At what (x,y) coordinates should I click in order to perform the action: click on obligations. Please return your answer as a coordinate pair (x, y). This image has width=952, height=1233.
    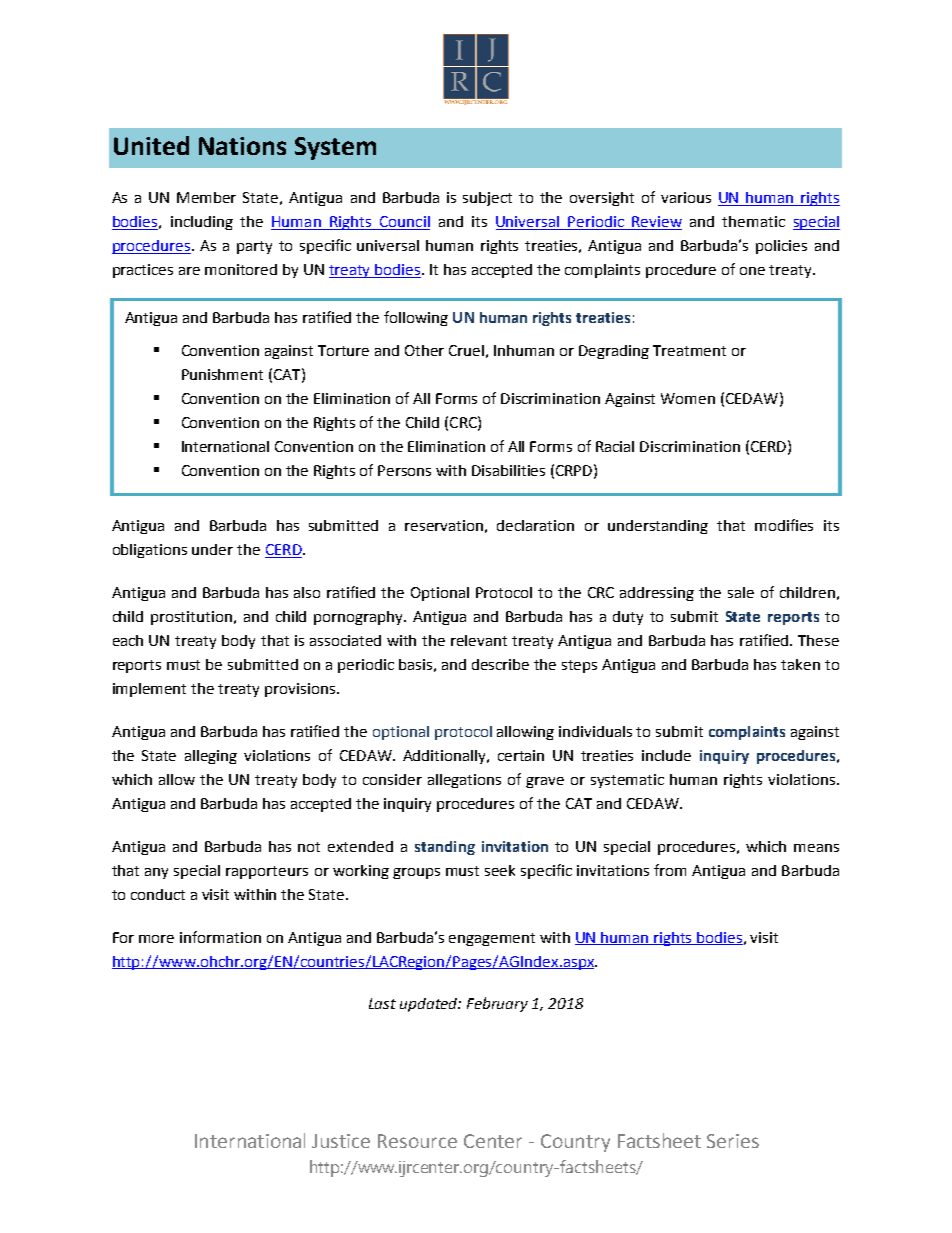
    Looking at the image, I should click on (150, 551).
